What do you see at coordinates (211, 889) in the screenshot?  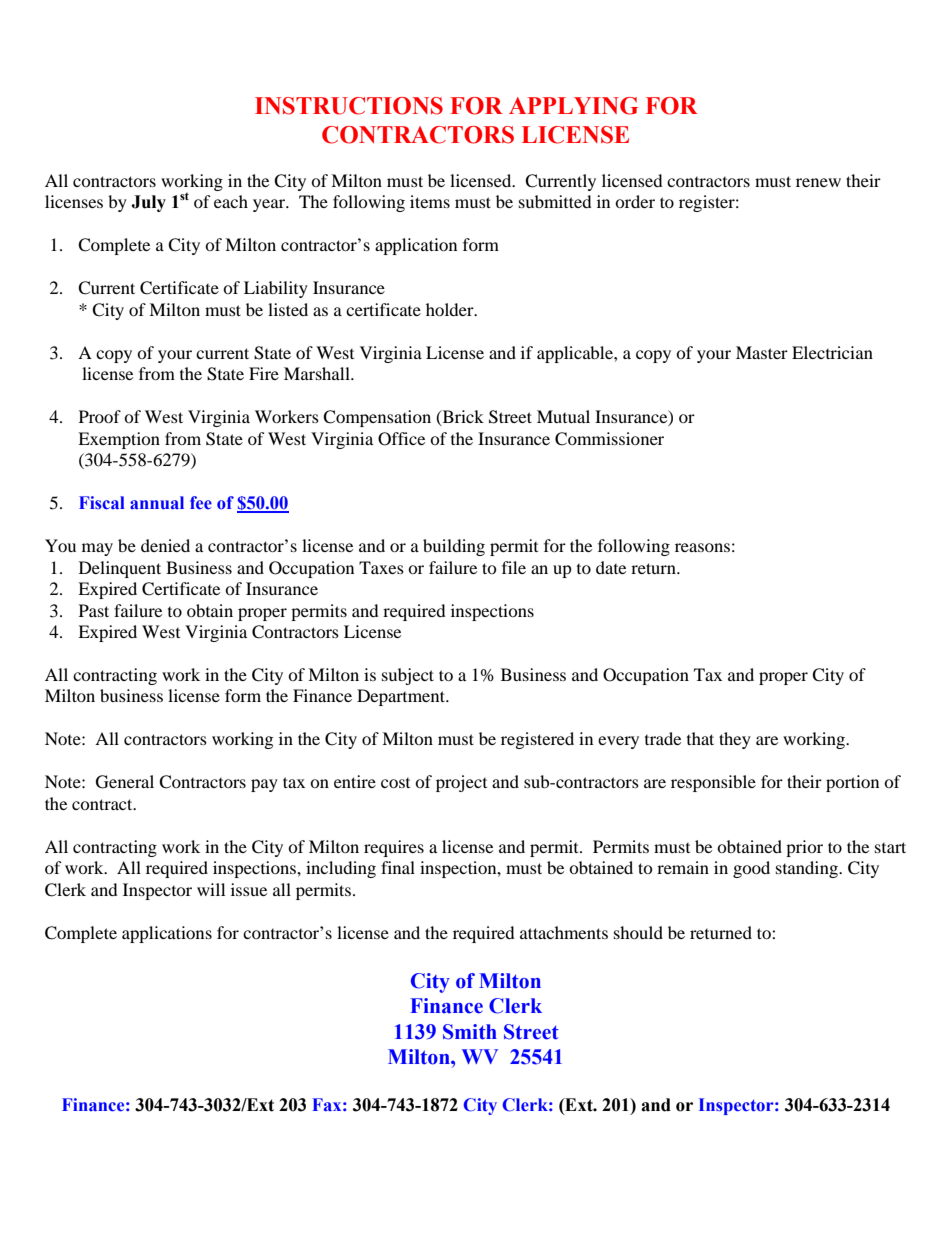 I see `will` at bounding box center [211, 889].
